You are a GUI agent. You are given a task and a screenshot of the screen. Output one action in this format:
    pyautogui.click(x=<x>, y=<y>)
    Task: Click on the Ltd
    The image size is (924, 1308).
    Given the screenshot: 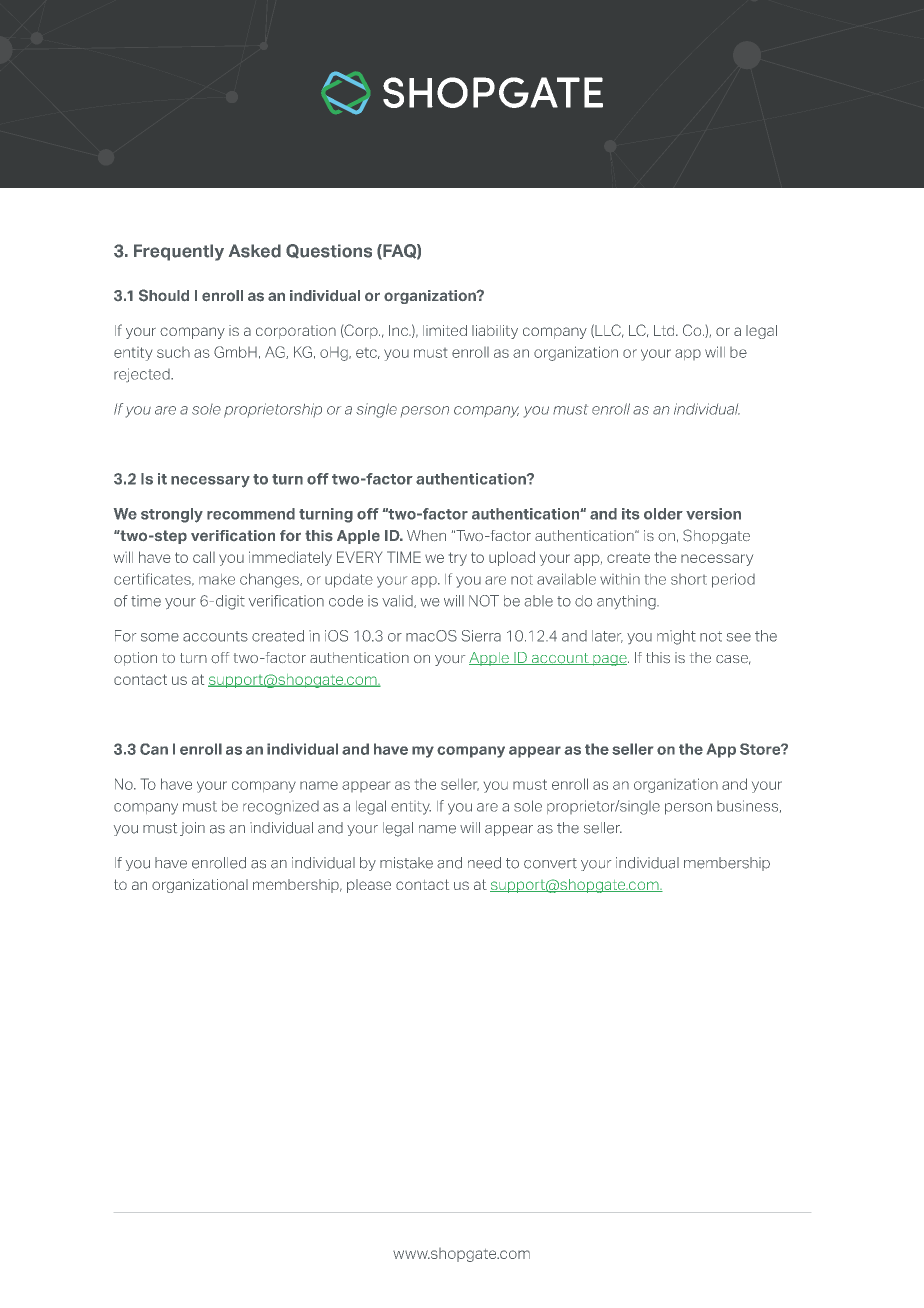 What is the action you would take?
    pyautogui.click(x=665, y=330)
